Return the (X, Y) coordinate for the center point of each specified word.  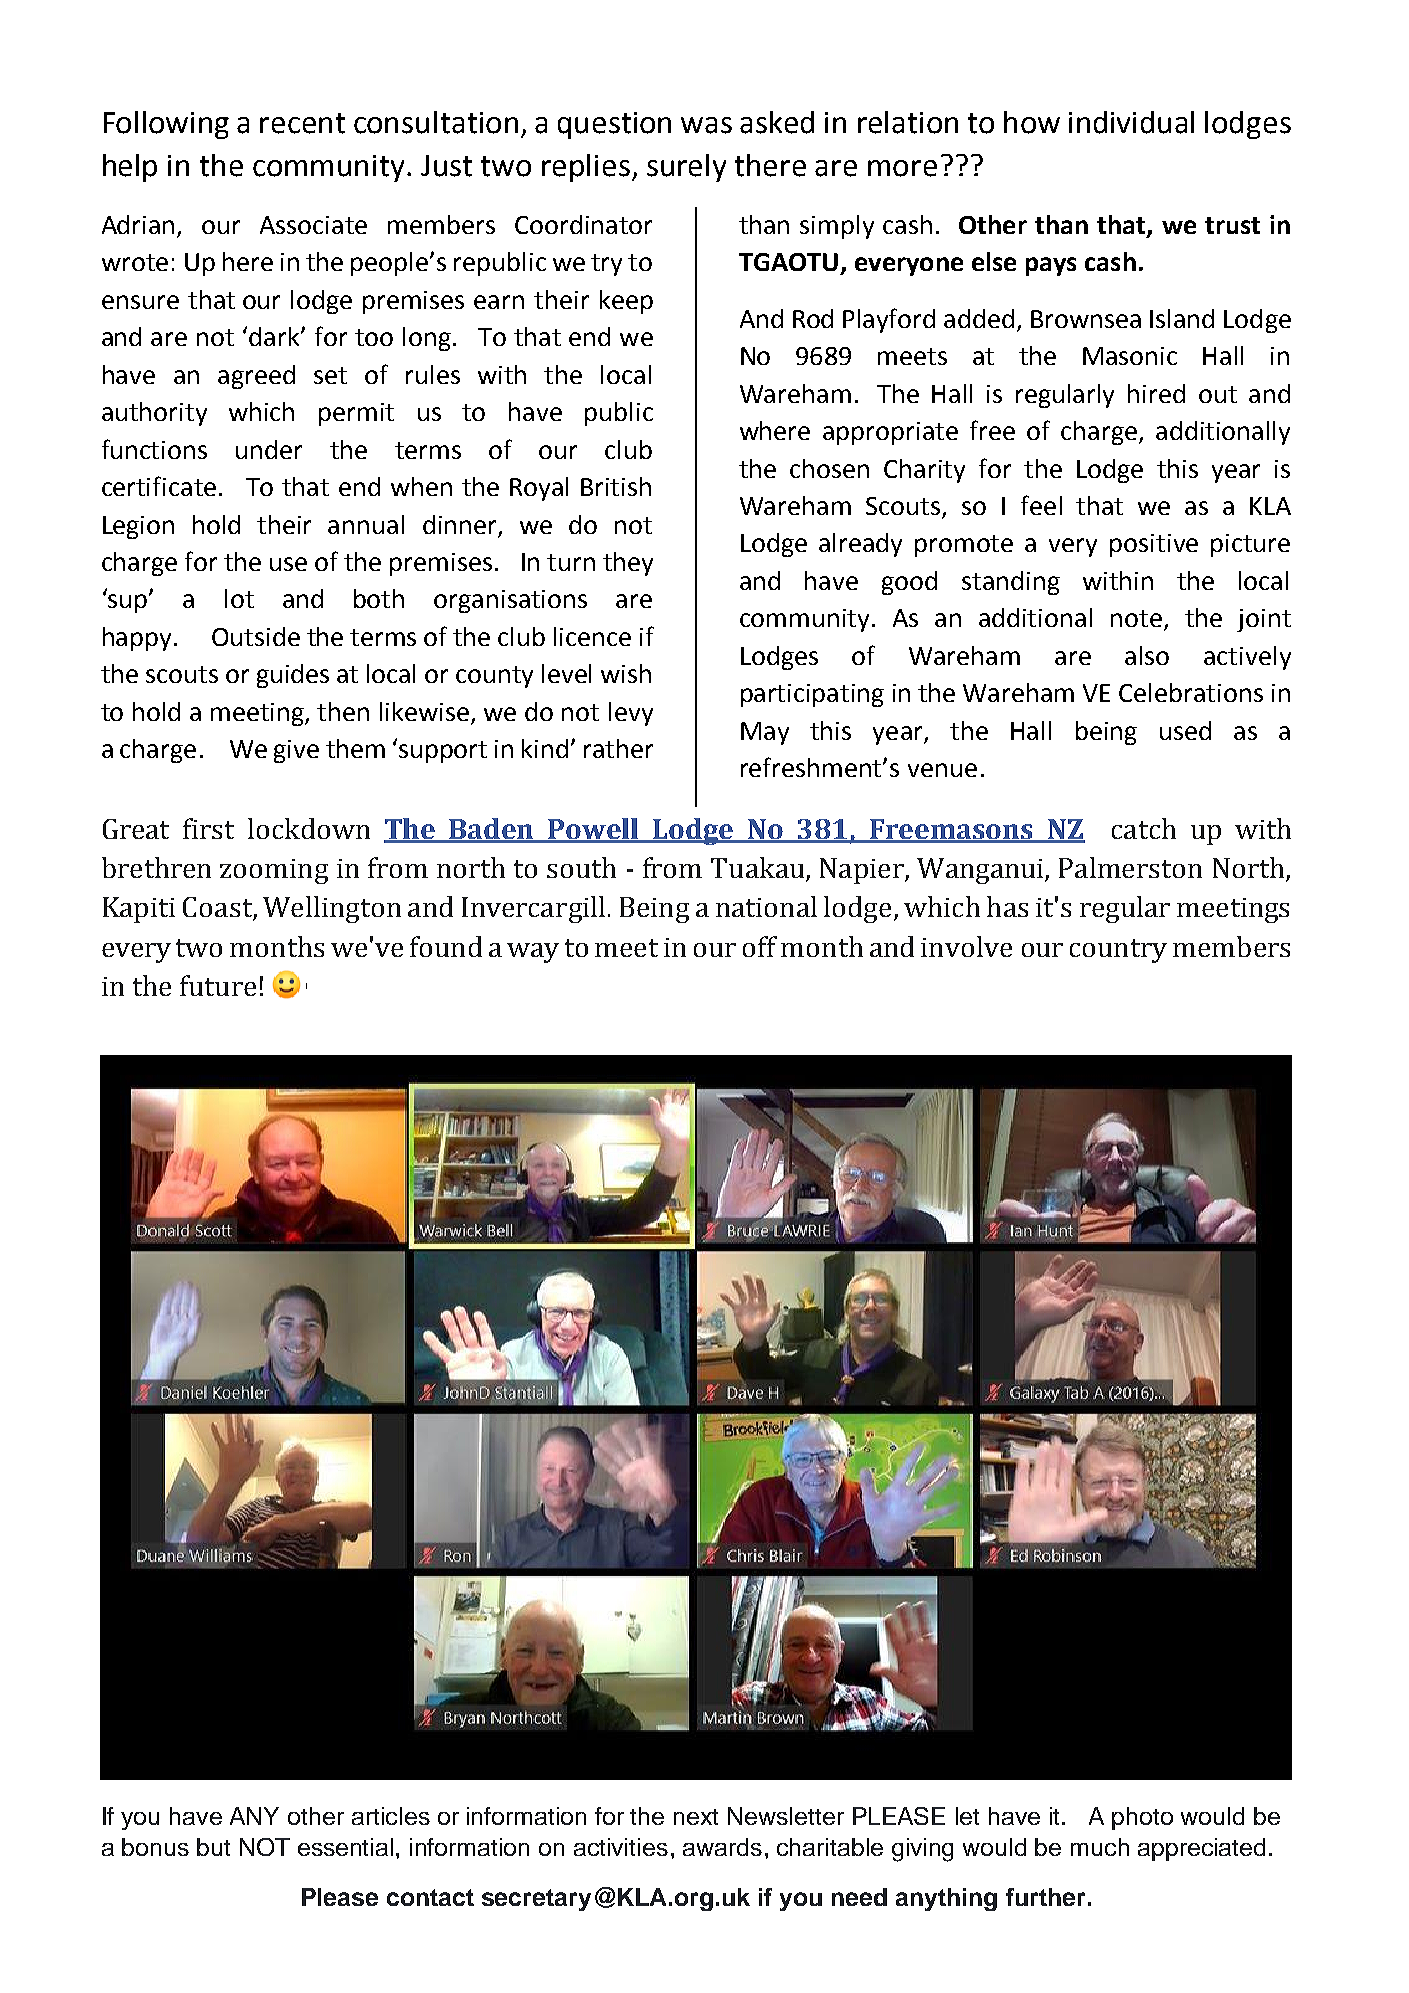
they (628, 564)
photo (1142, 1818)
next (696, 1817)
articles (391, 1816)
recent (302, 123)
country (1118, 951)
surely (686, 168)
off (760, 946)
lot (239, 598)
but (213, 1847)
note (1136, 618)
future (218, 985)
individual (1131, 122)
